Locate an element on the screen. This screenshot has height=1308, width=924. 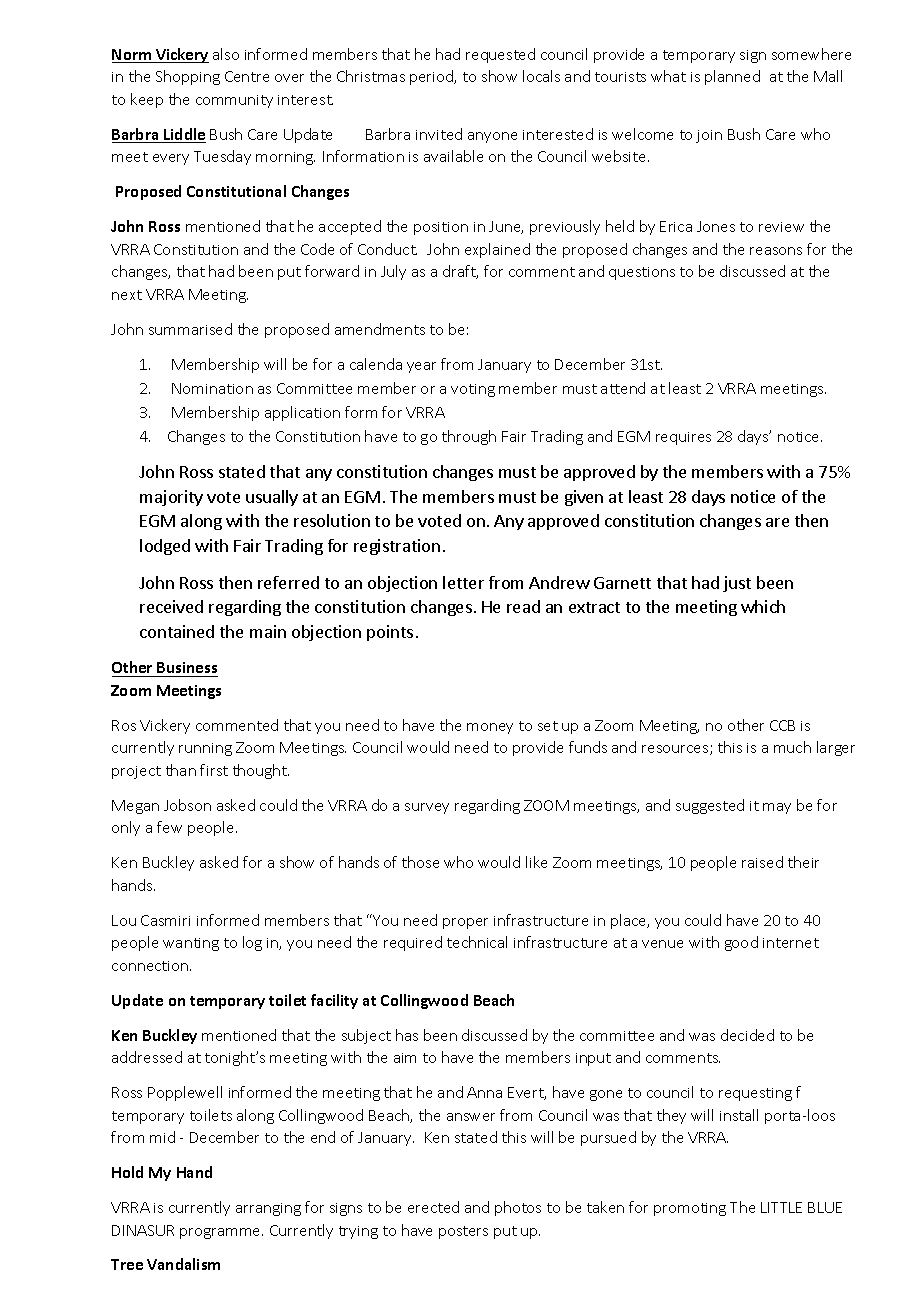
which is located at coordinates (763, 606).
